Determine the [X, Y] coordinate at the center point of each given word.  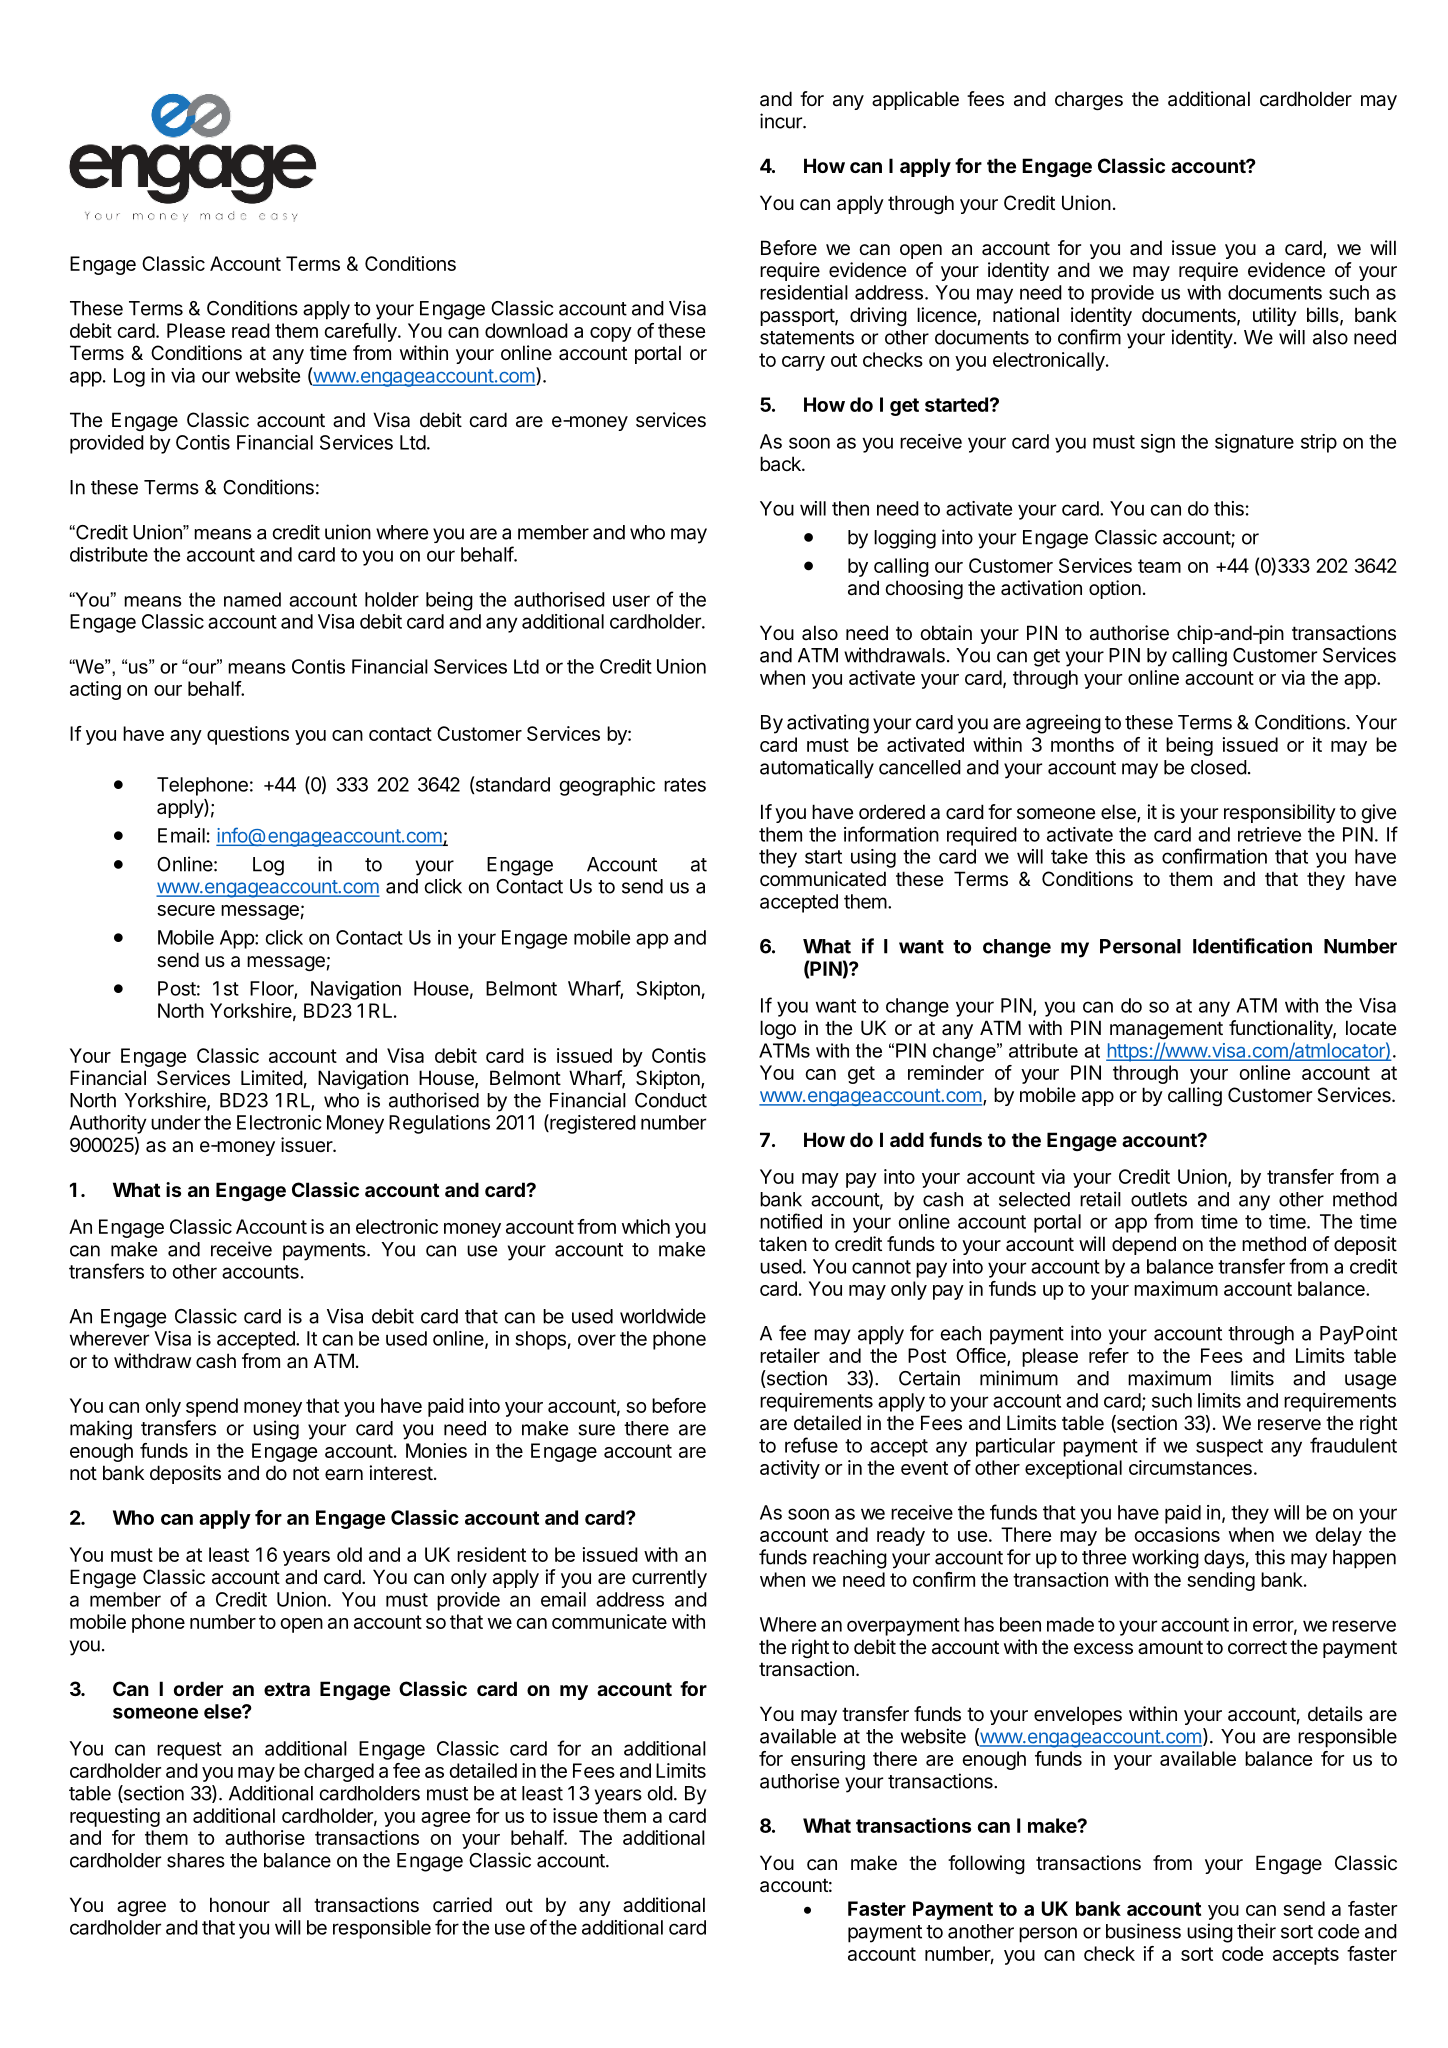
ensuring [828, 1760]
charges [1089, 100]
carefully [361, 332]
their [1256, 1931]
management [1166, 1030]
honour [240, 1904]
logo [778, 1029]
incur [782, 121]
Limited [272, 1077]
